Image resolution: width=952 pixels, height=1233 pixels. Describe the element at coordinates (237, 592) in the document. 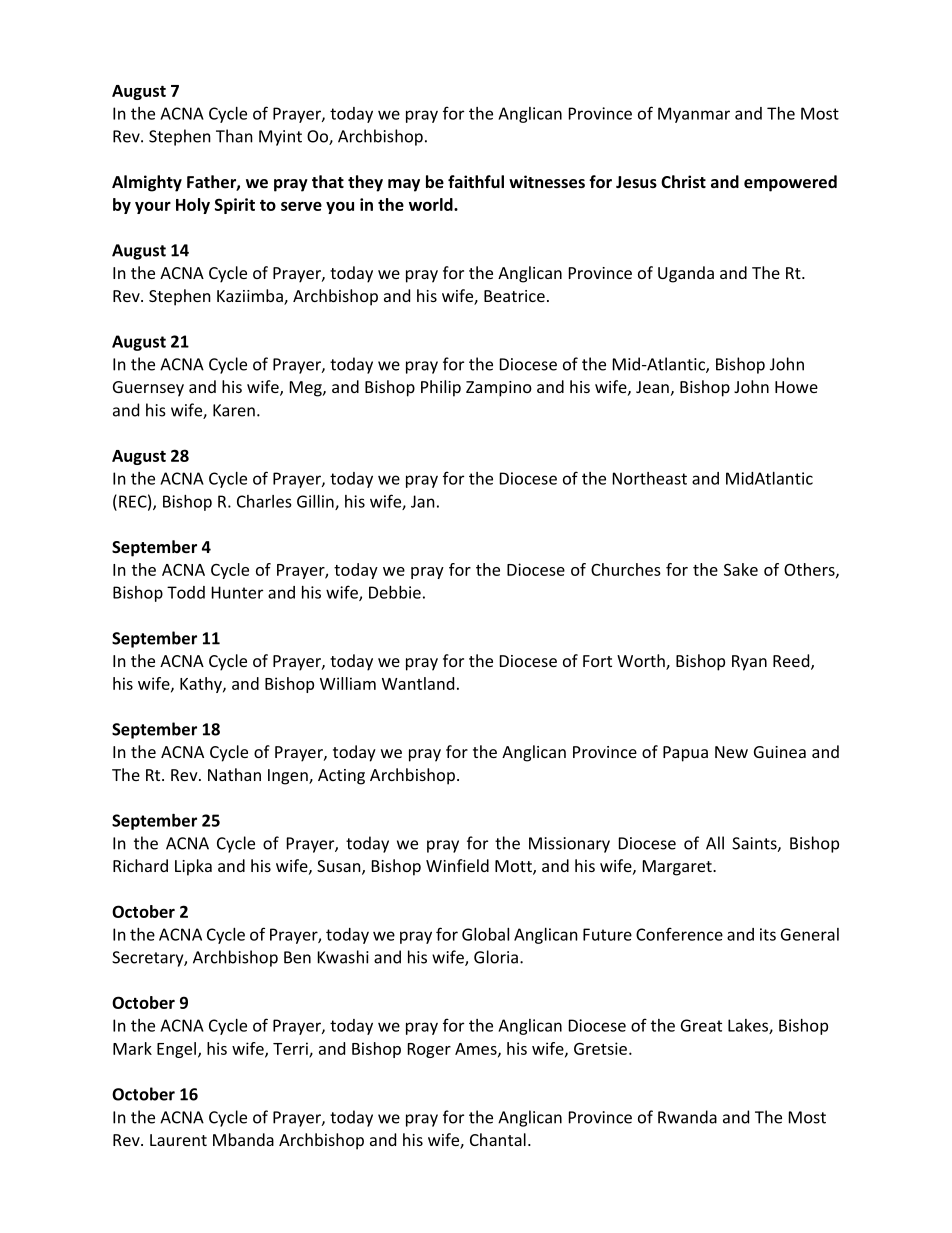

I see `Hunter` at that location.
